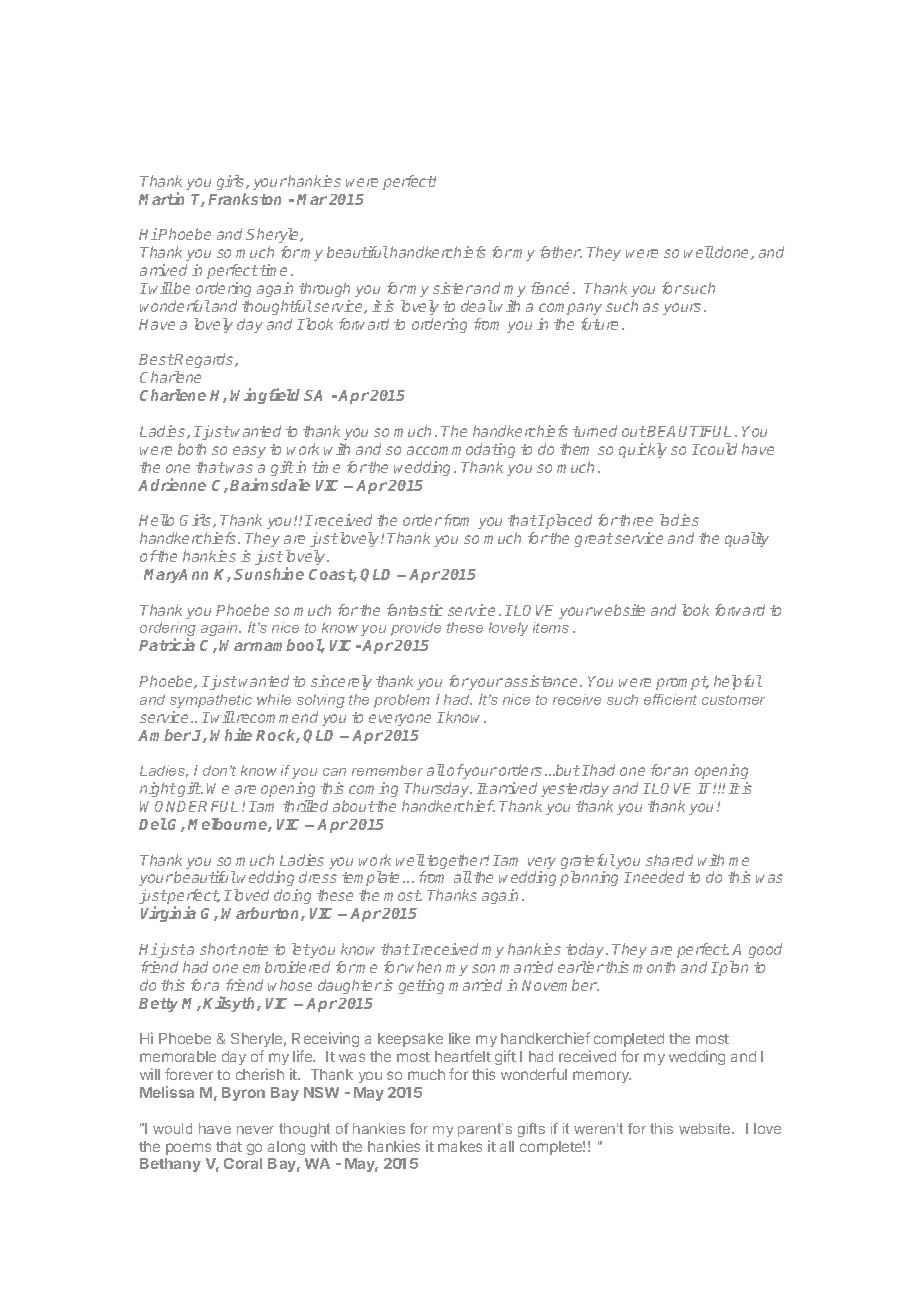 The image size is (924, 1308). Describe the element at coordinates (733, 253) in the screenshot. I see `done` at that location.
